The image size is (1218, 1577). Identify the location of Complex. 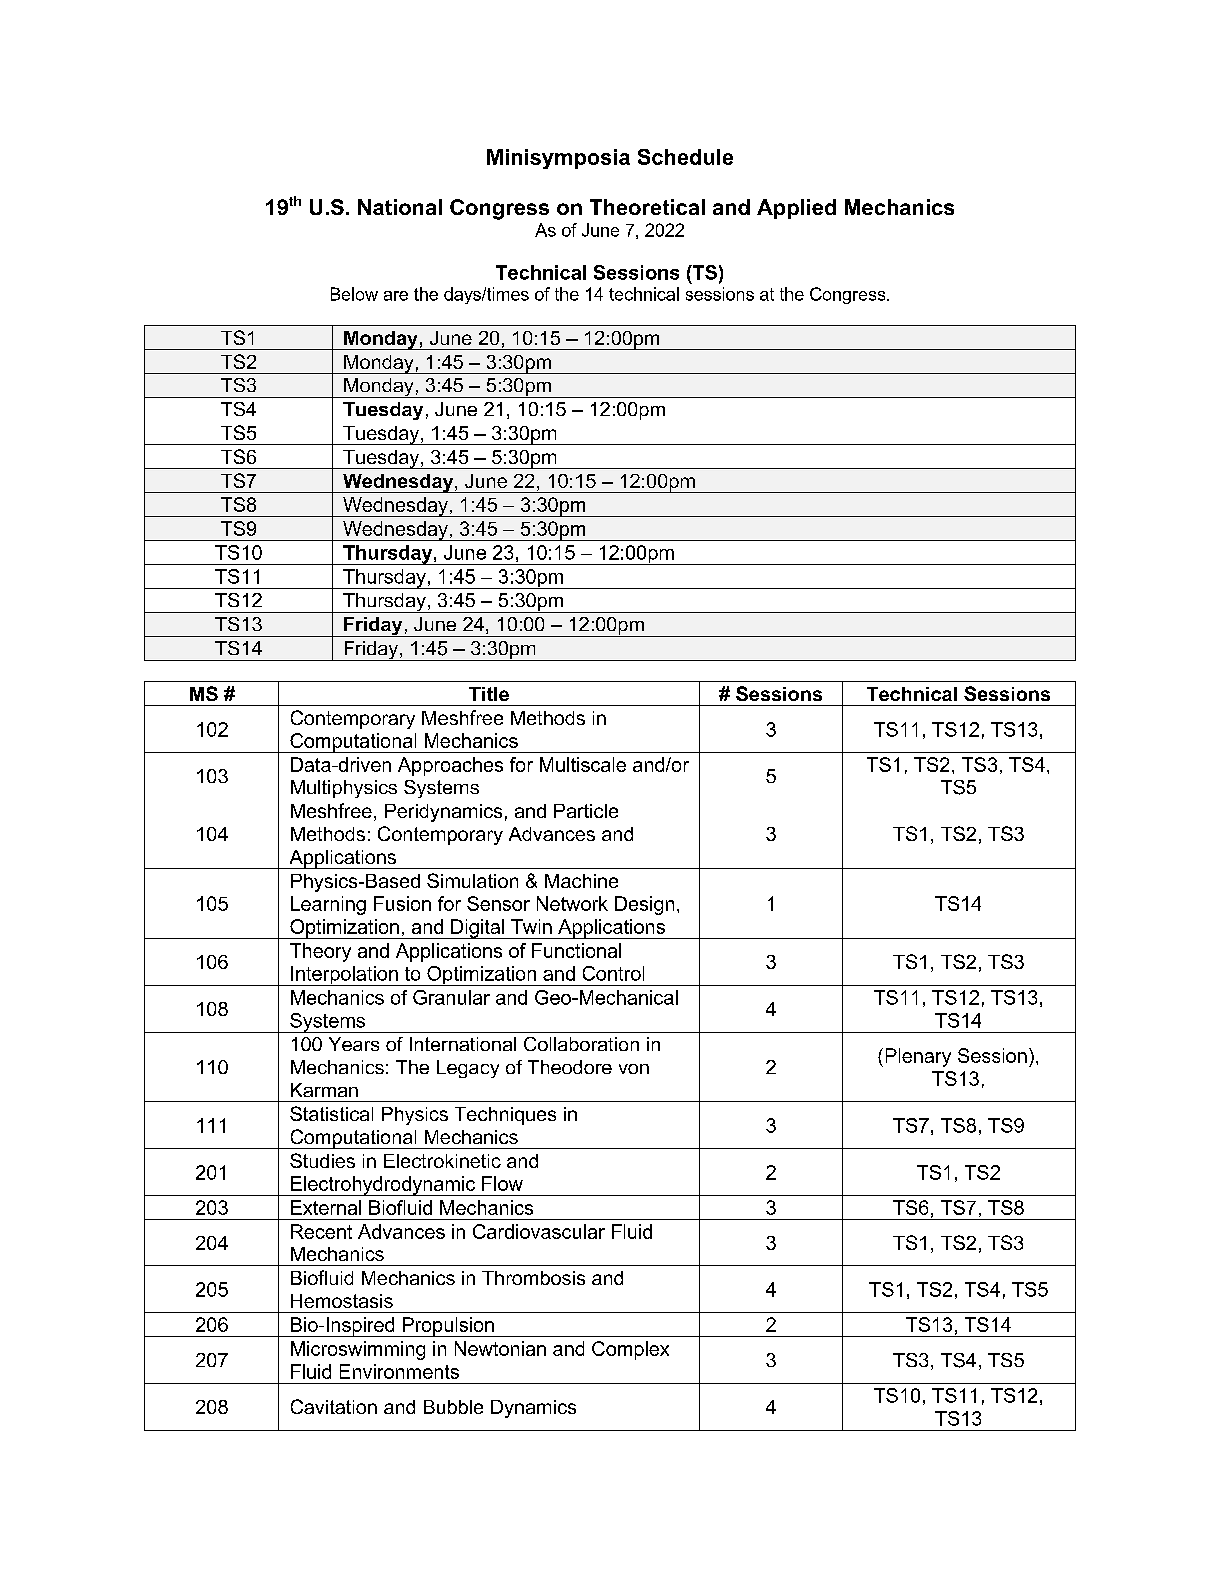
(630, 1350).
